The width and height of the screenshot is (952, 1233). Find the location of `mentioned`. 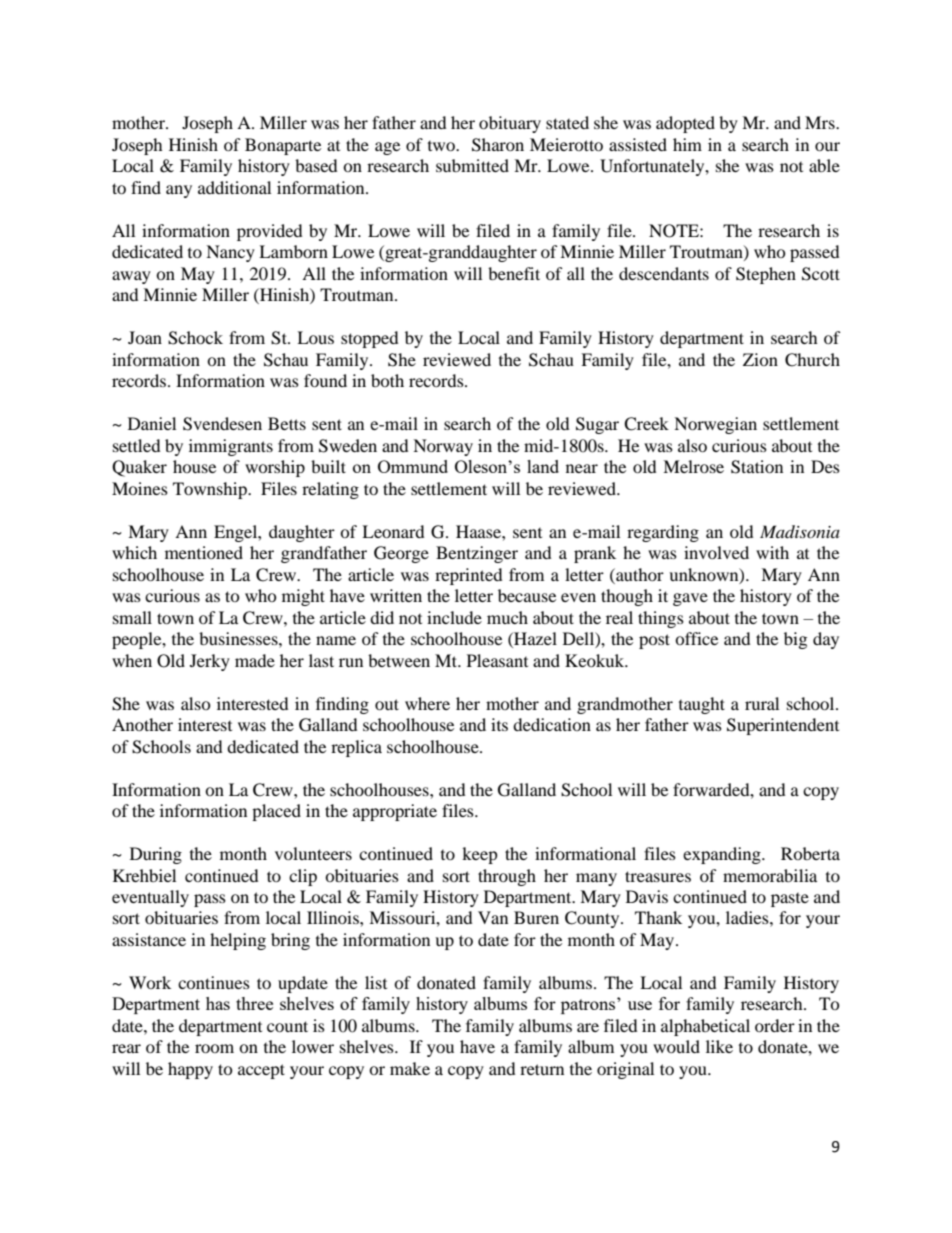

mentioned is located at coordinates (204, 552).
